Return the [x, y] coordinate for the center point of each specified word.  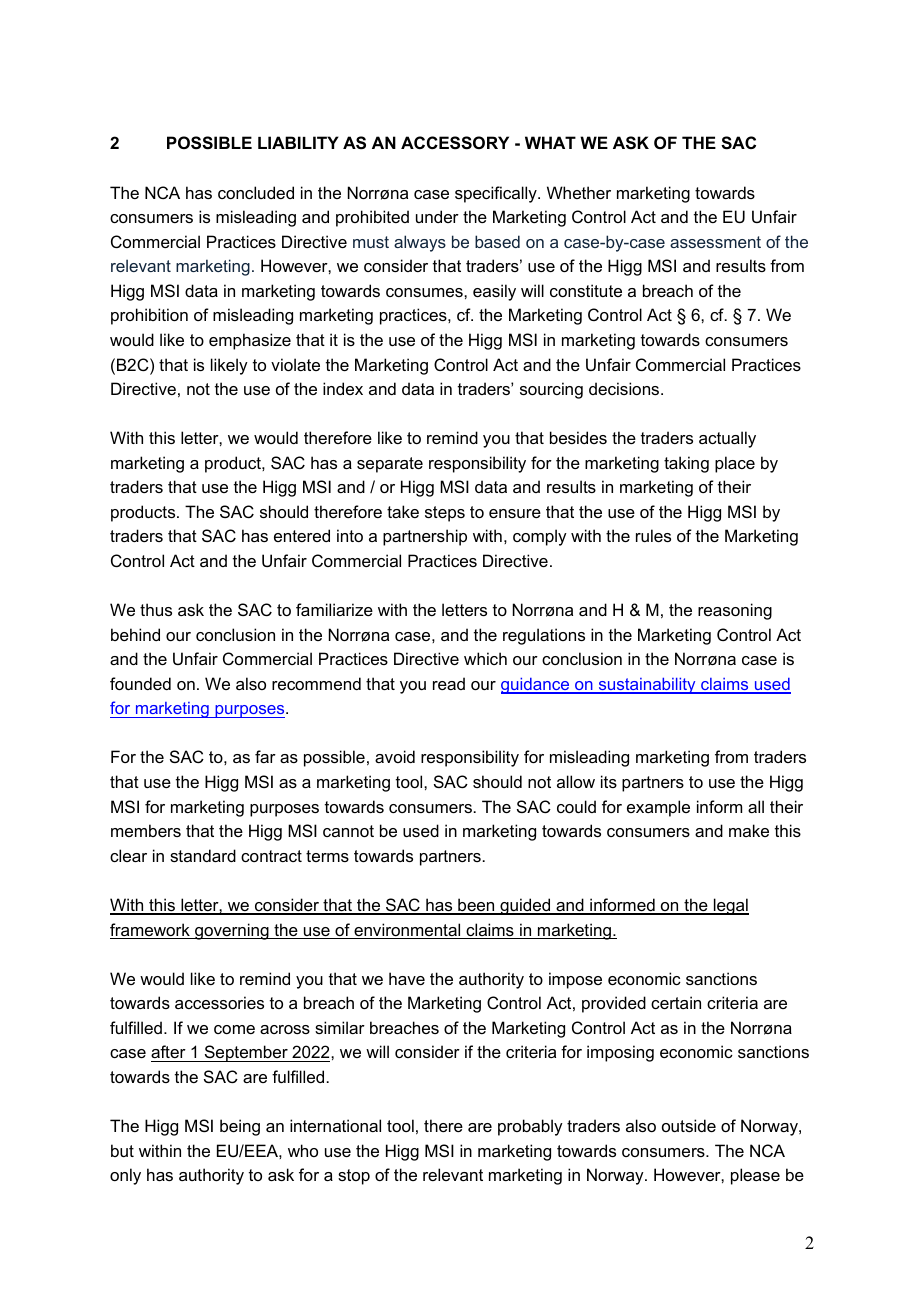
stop [354, 1177]
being [240, 1127]
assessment [715, 242]
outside [689, 1125]
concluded [256, 192]
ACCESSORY [455, 143]
